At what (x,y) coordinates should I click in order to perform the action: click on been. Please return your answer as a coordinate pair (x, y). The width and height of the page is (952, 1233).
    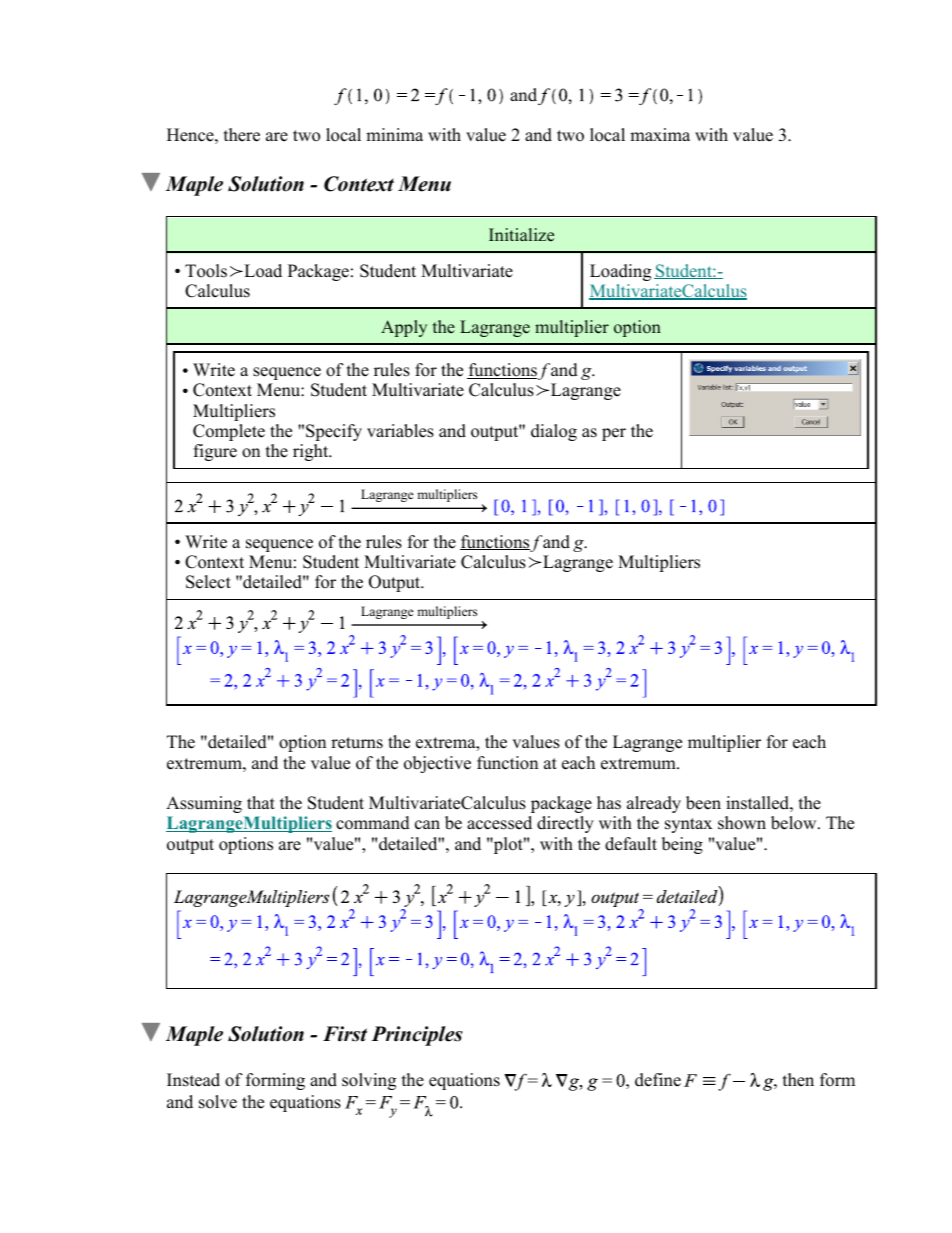
    Looking at the image, I should click on (703, 803).
